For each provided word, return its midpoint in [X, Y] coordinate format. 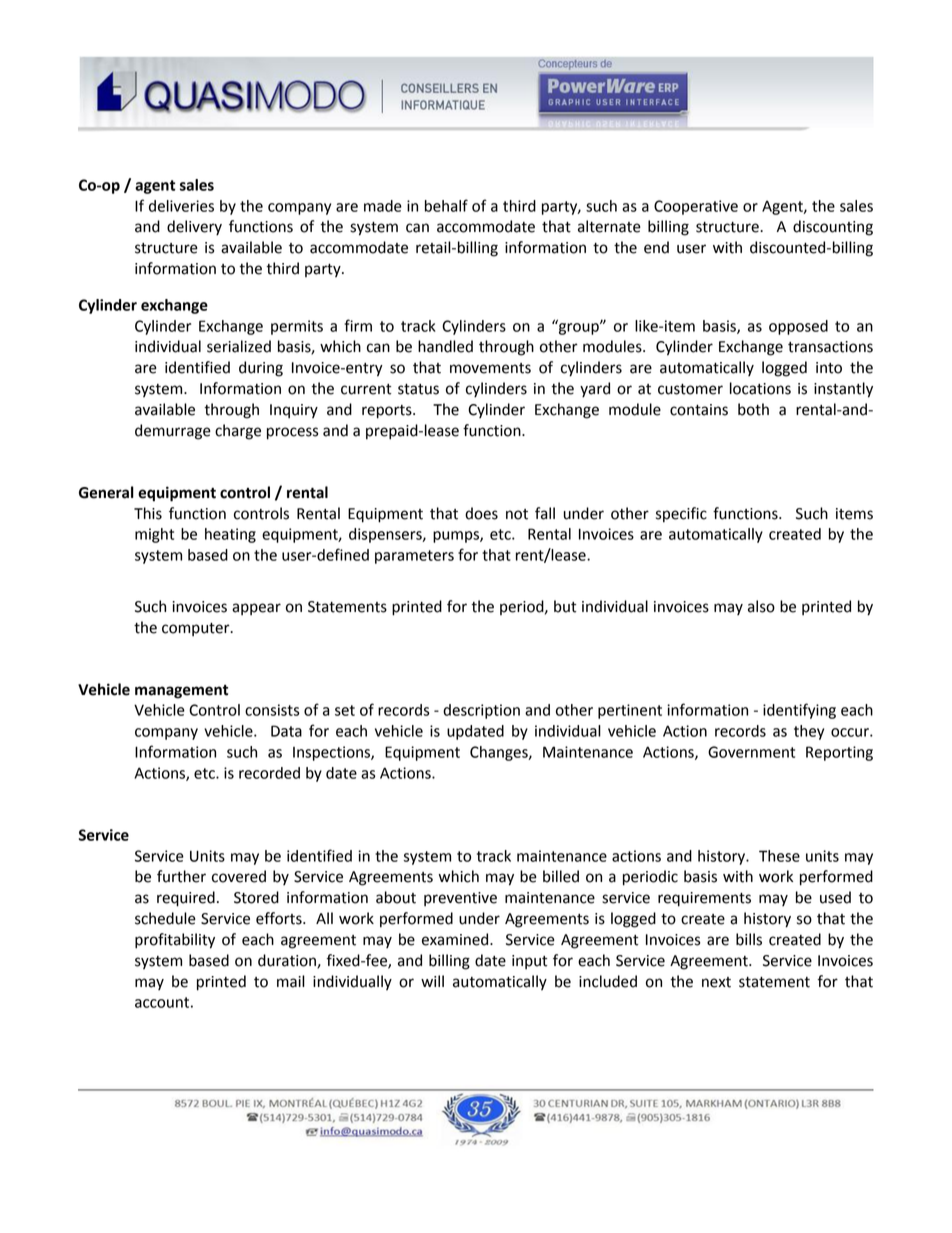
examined [456, 939]
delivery [194, 228]
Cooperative [696, 207]
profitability [175, 941]
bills [749, 939]
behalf [446, 205]
